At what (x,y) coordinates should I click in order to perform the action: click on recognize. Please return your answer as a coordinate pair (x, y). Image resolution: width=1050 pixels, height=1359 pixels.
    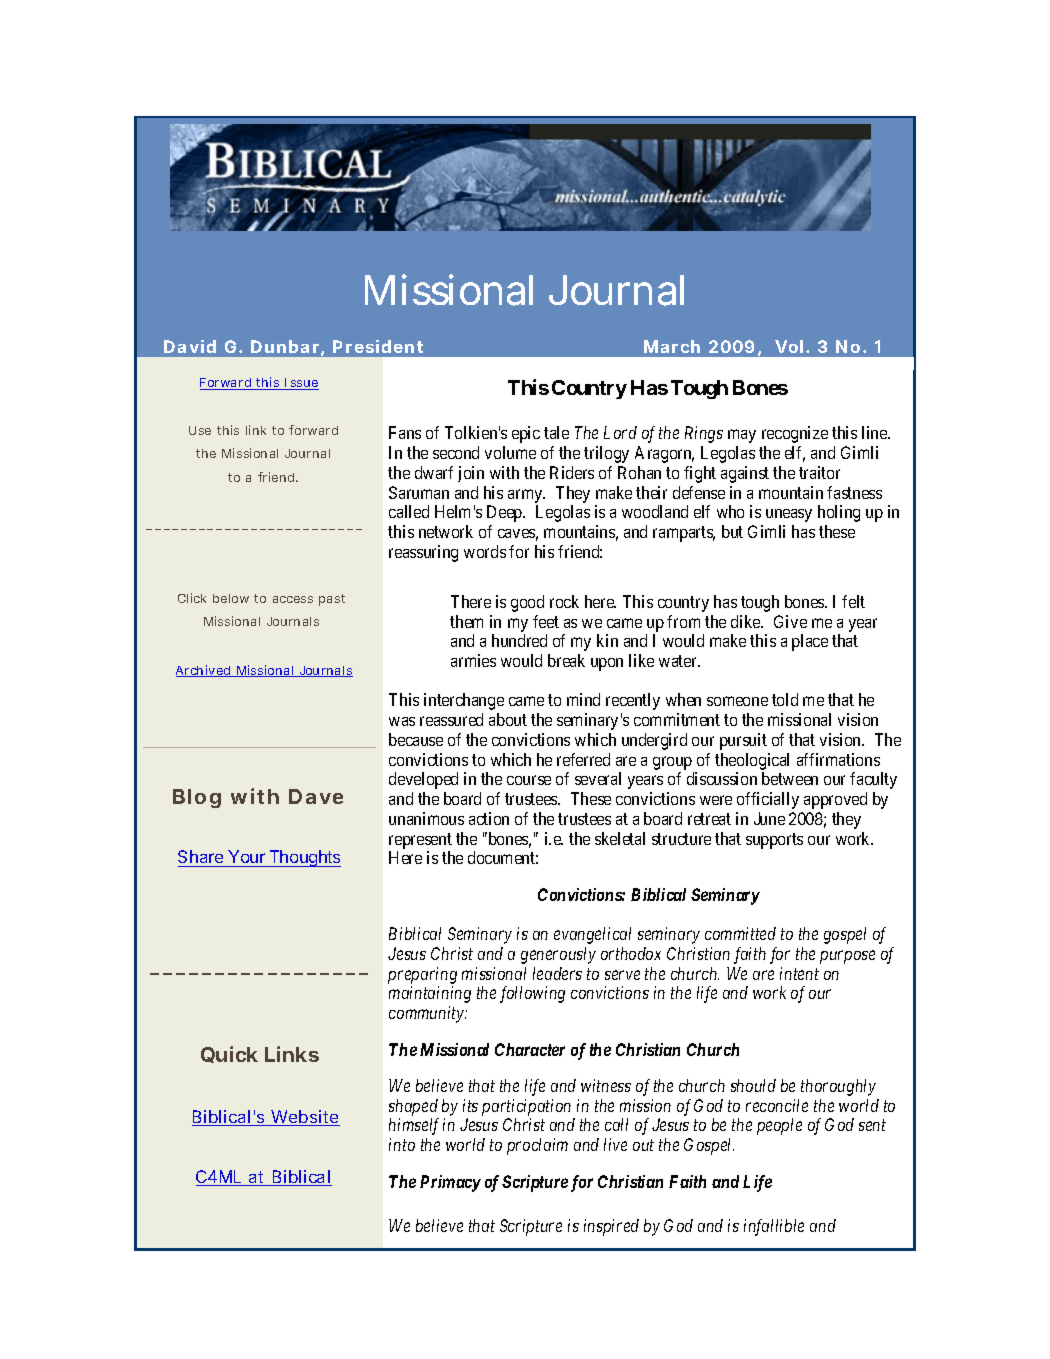
    Looking at the image, I should click on (795, 434).
